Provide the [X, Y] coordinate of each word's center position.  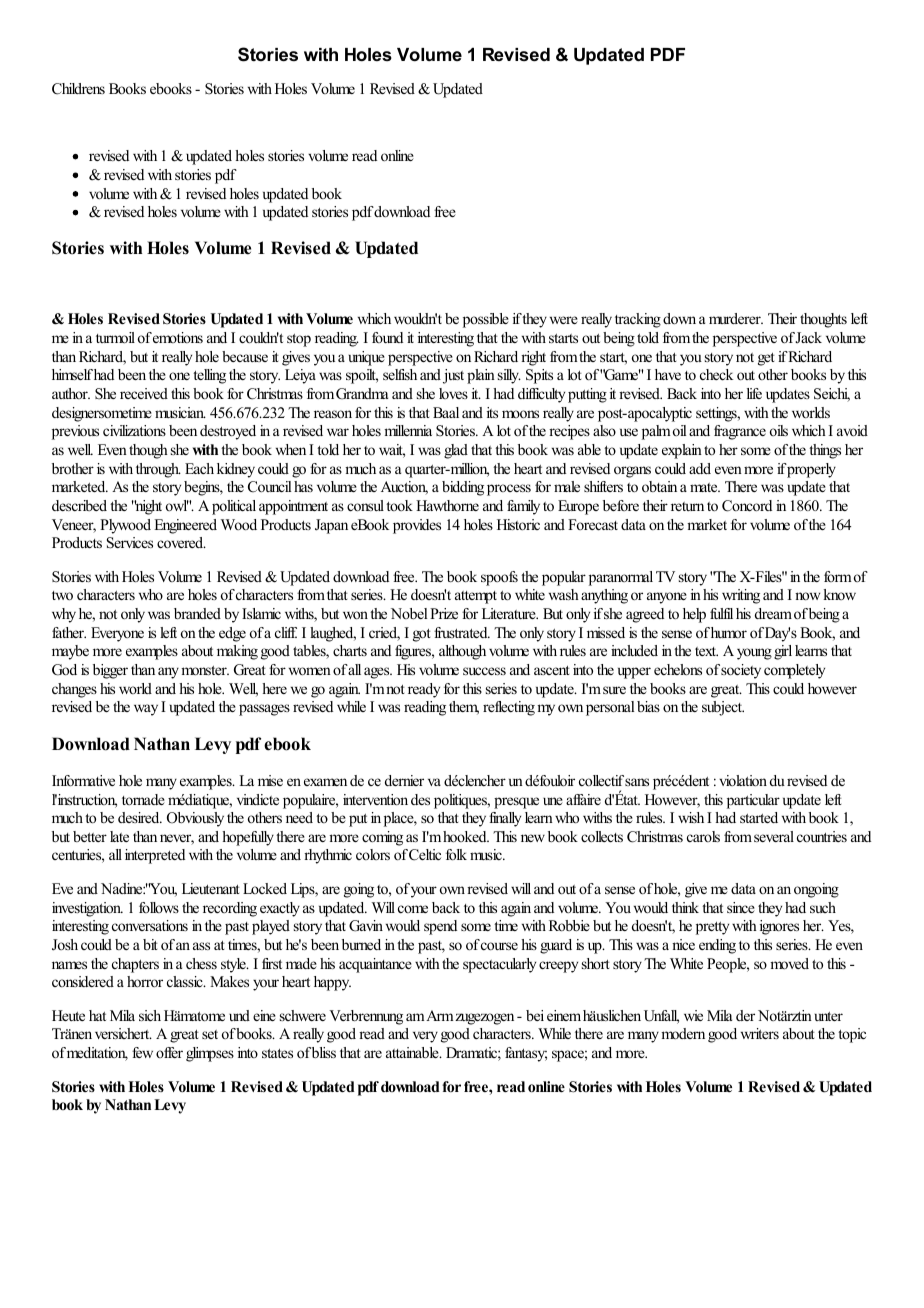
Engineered [185, 526]
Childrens [78, 89]
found [387, 337]
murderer [736, 318]
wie [693, 1015]
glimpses [210, 1054]
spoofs [499, 578]
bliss [324, 1052]
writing [741, 596]
